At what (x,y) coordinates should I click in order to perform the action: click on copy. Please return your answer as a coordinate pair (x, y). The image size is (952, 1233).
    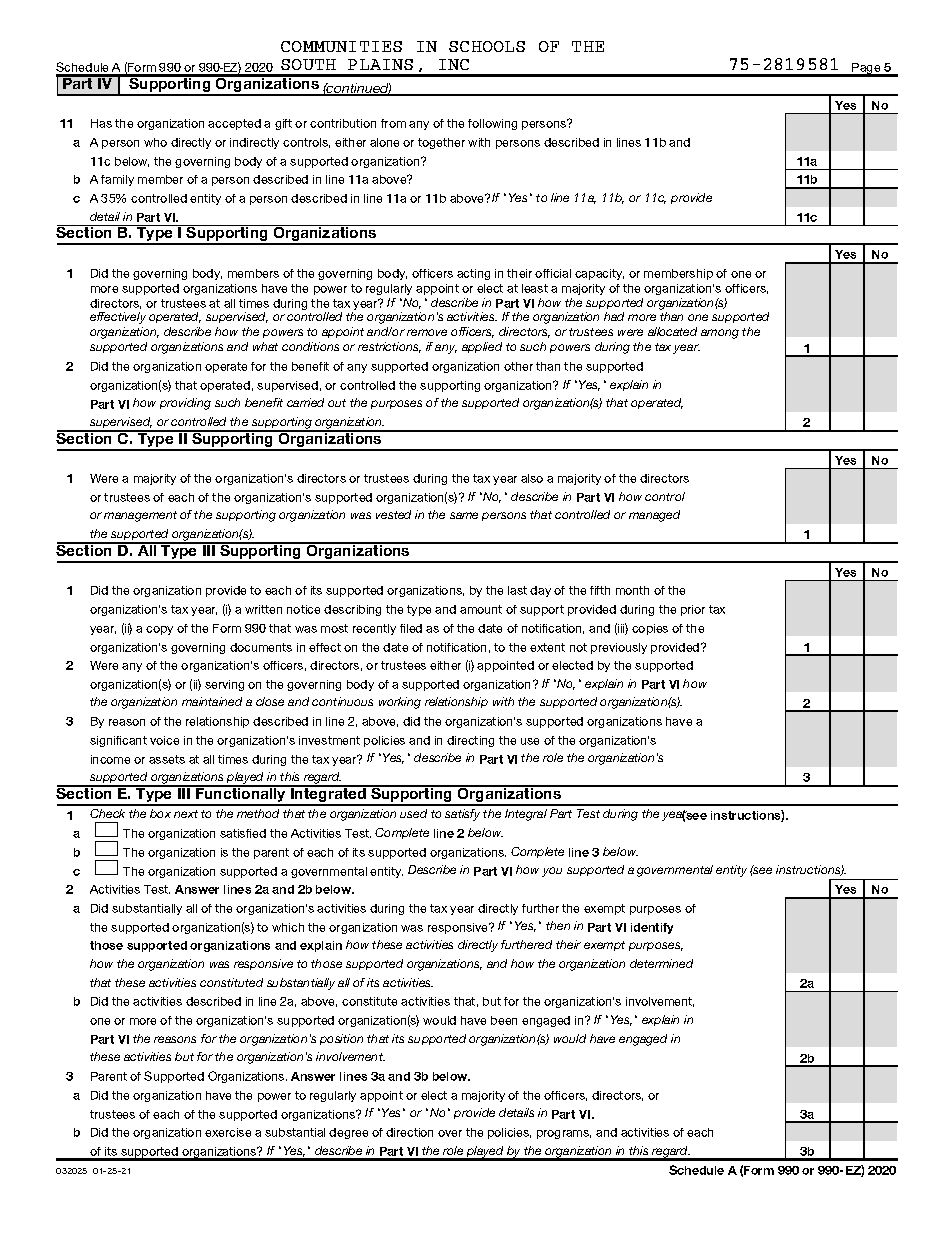
    Looking at the image, I should click on (159, 630).
